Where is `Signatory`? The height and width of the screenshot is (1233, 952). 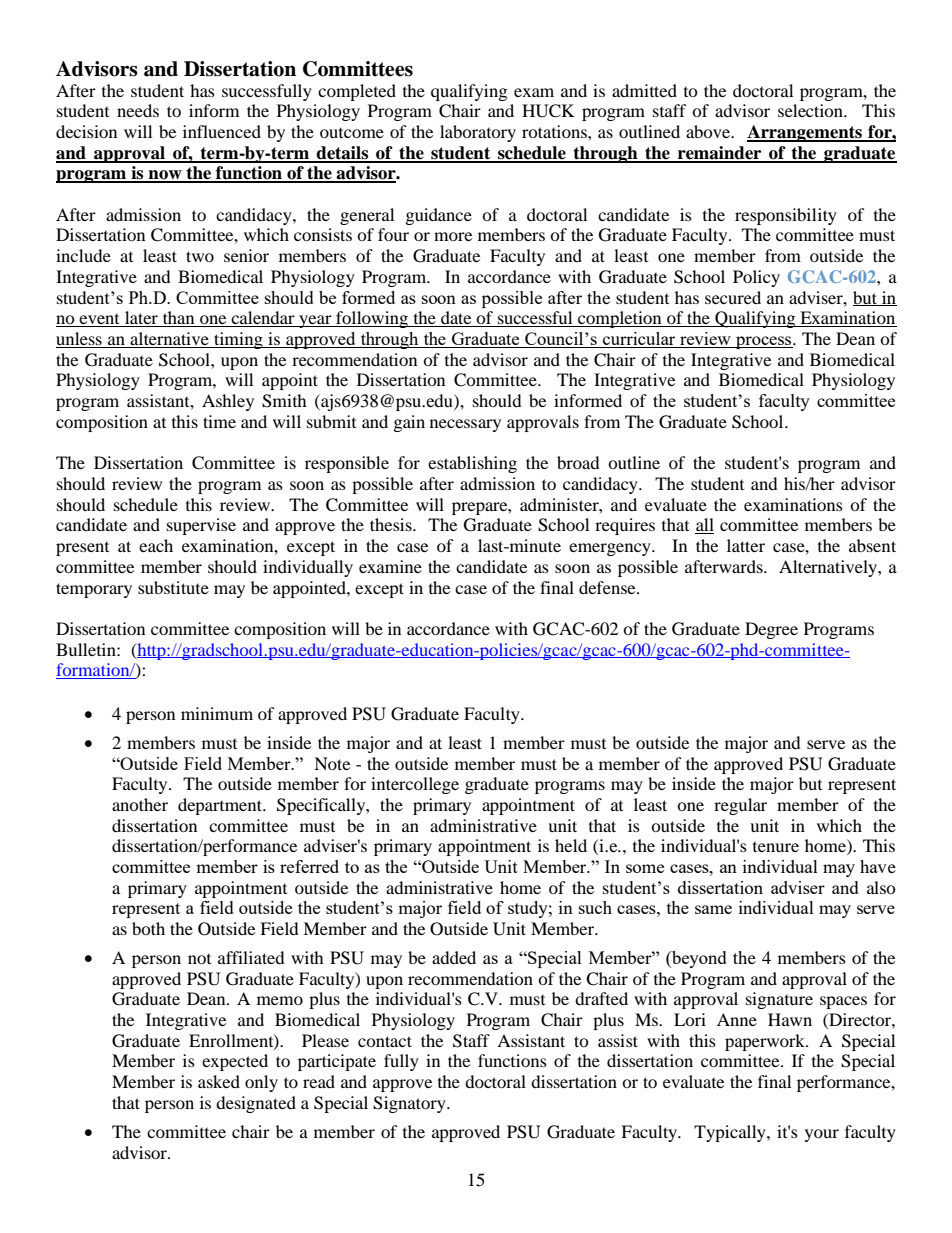 Signatory is located at coordinates (410, 1104).
